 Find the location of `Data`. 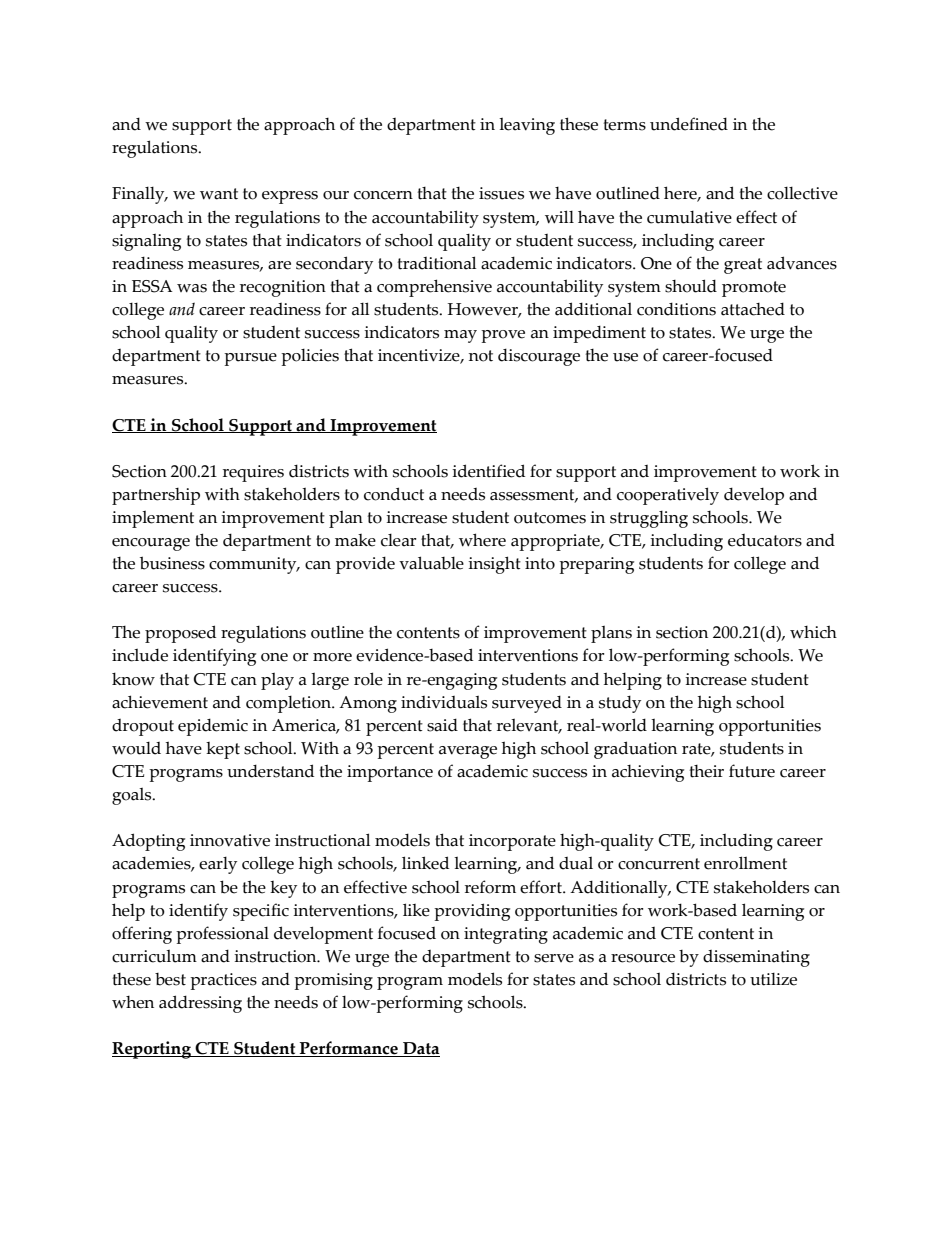

Data is located at coordinates (420, 1049).
